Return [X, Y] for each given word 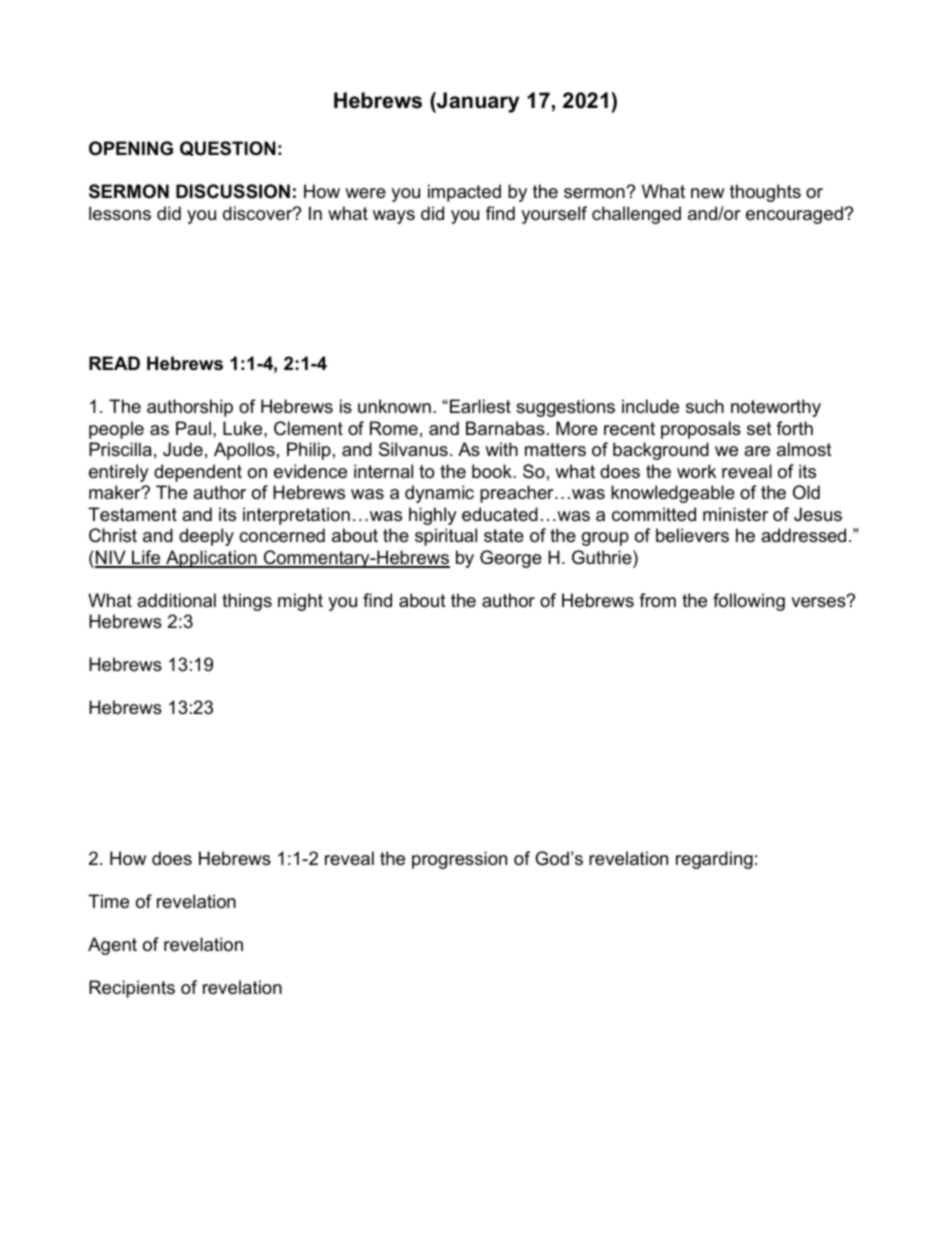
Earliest [480, 406]
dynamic [439, 494]
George [511, 559]
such [705, 406]
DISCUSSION [233, 191]
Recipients [132, 989]
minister [735, 514]
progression [459, 860]
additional [176, 600]
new [707, 193]
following [749, 602]
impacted [464, 193]
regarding [714, 860]
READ [114, 363]
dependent [198, 473]
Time [108, 901]
